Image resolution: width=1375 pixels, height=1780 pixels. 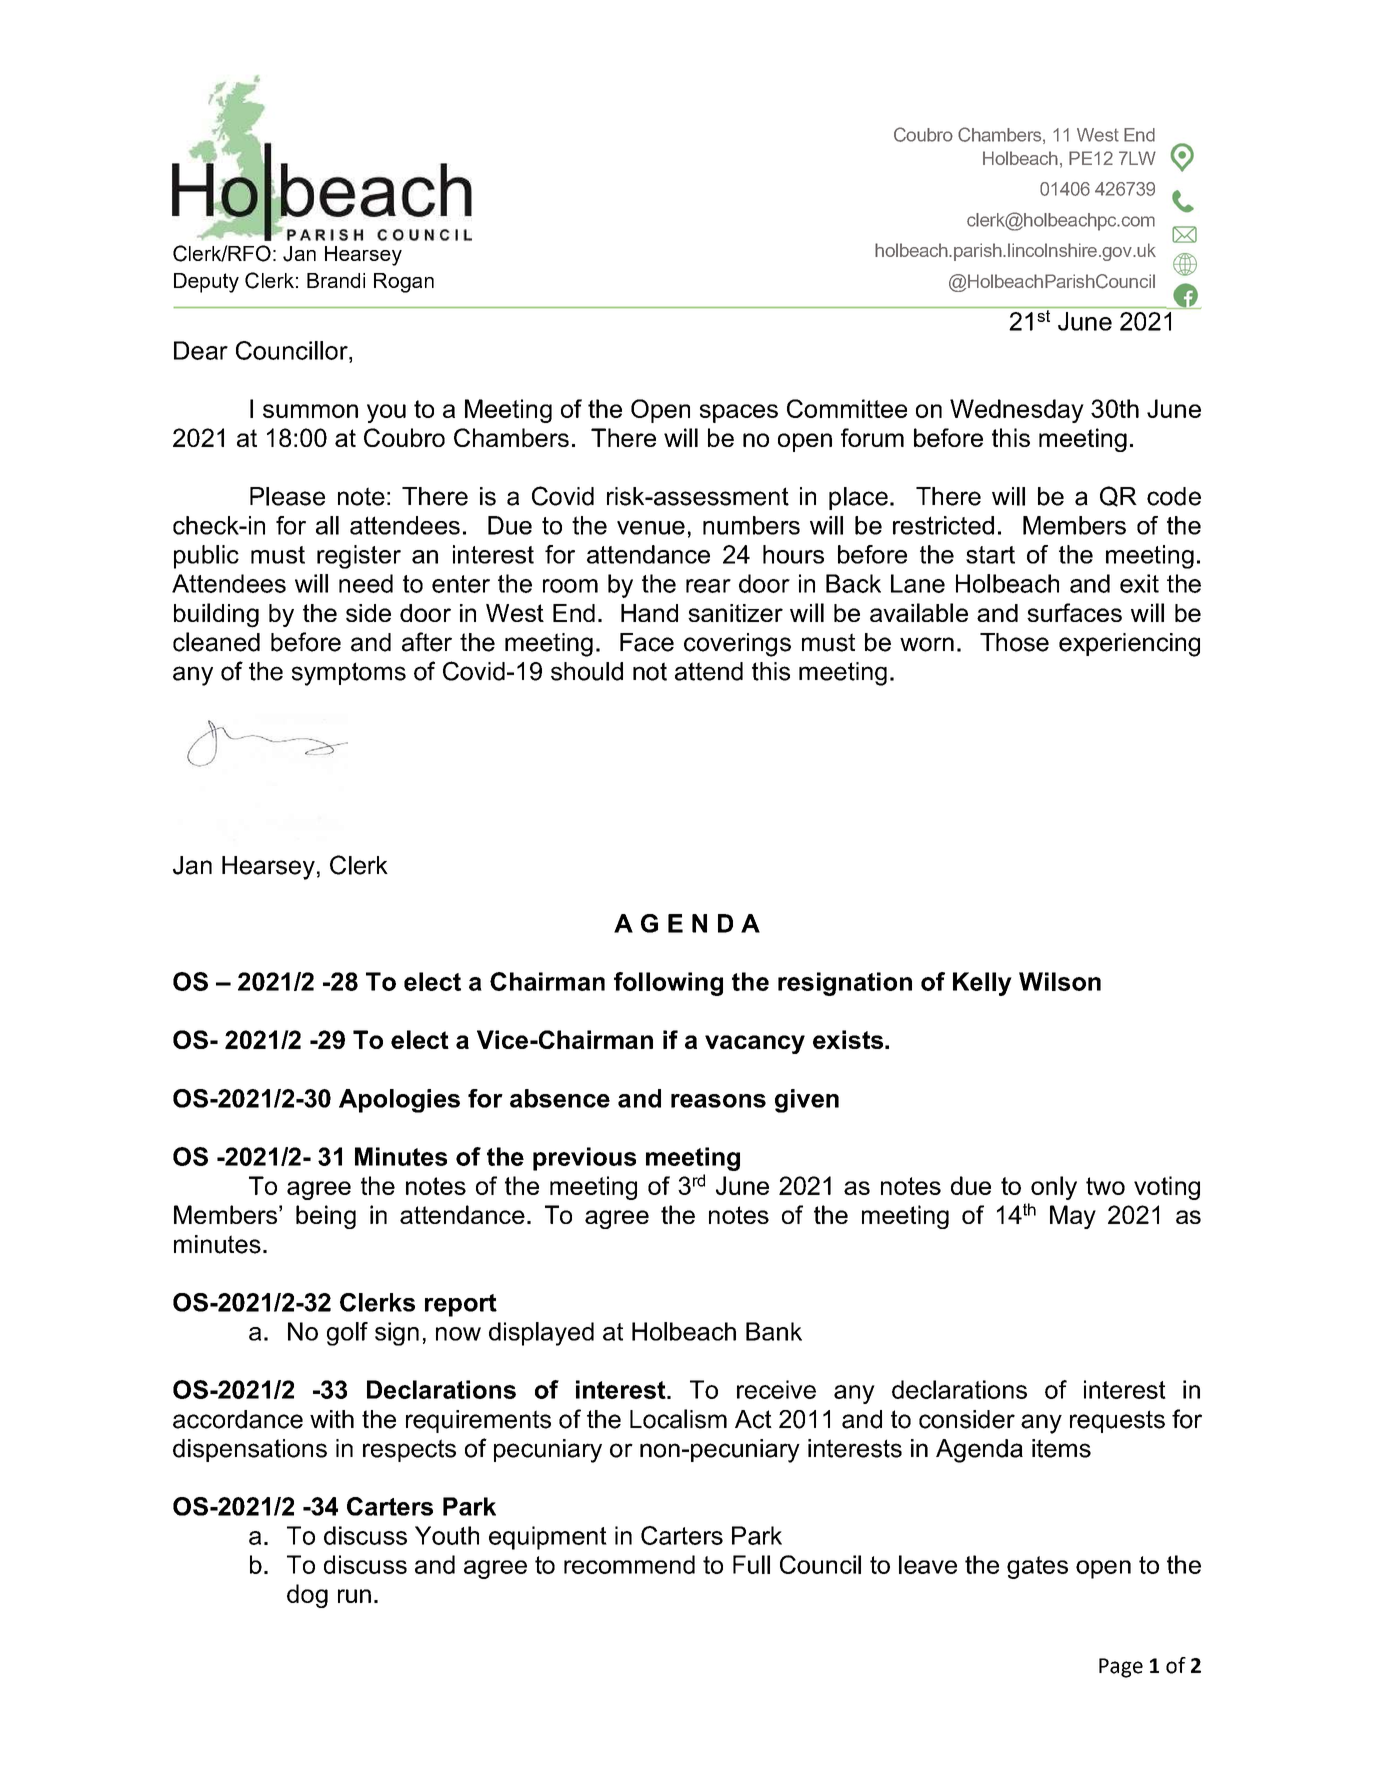 I want to click on coverings, so click(x=737, y=645).
